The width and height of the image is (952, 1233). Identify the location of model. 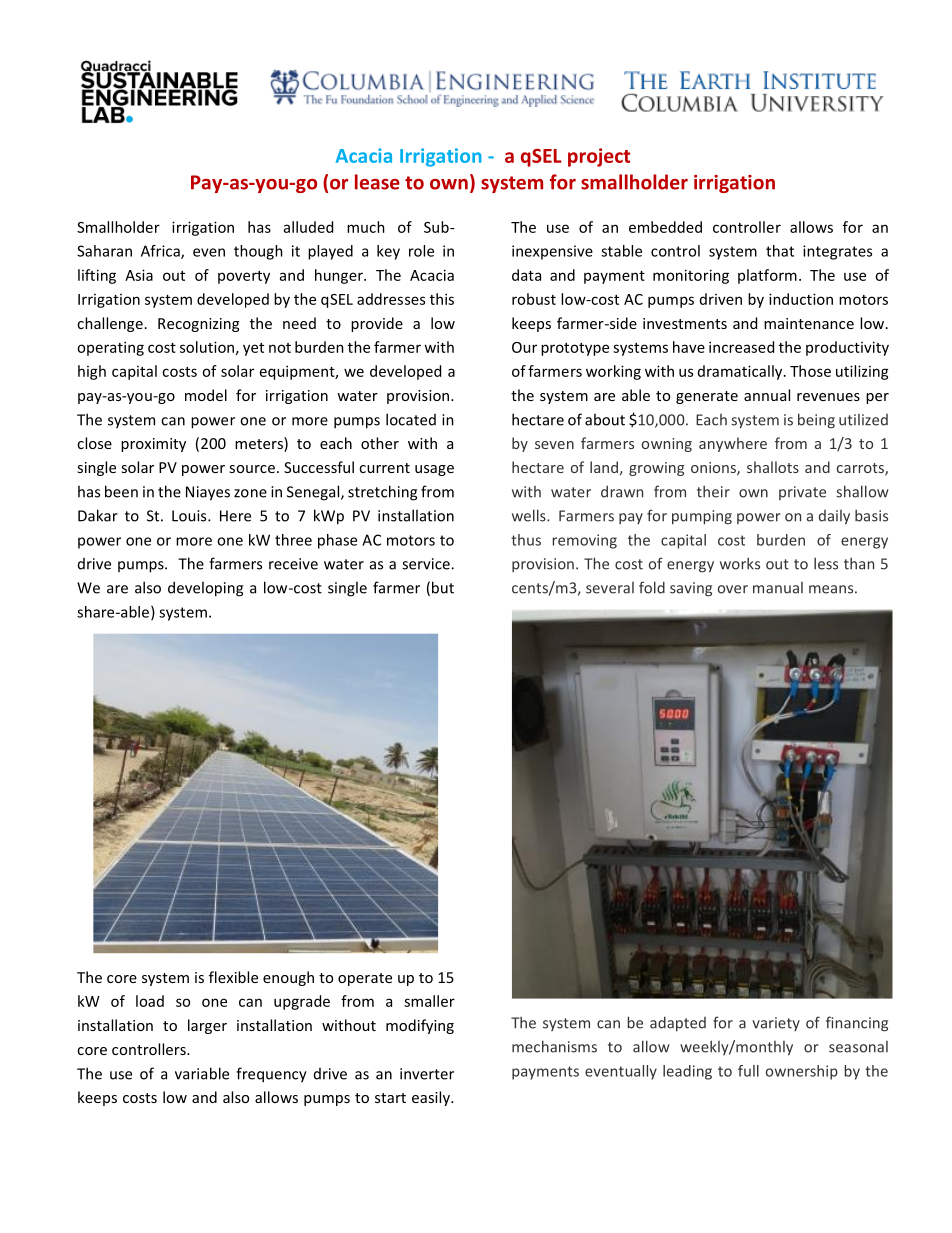
(206, 395).
